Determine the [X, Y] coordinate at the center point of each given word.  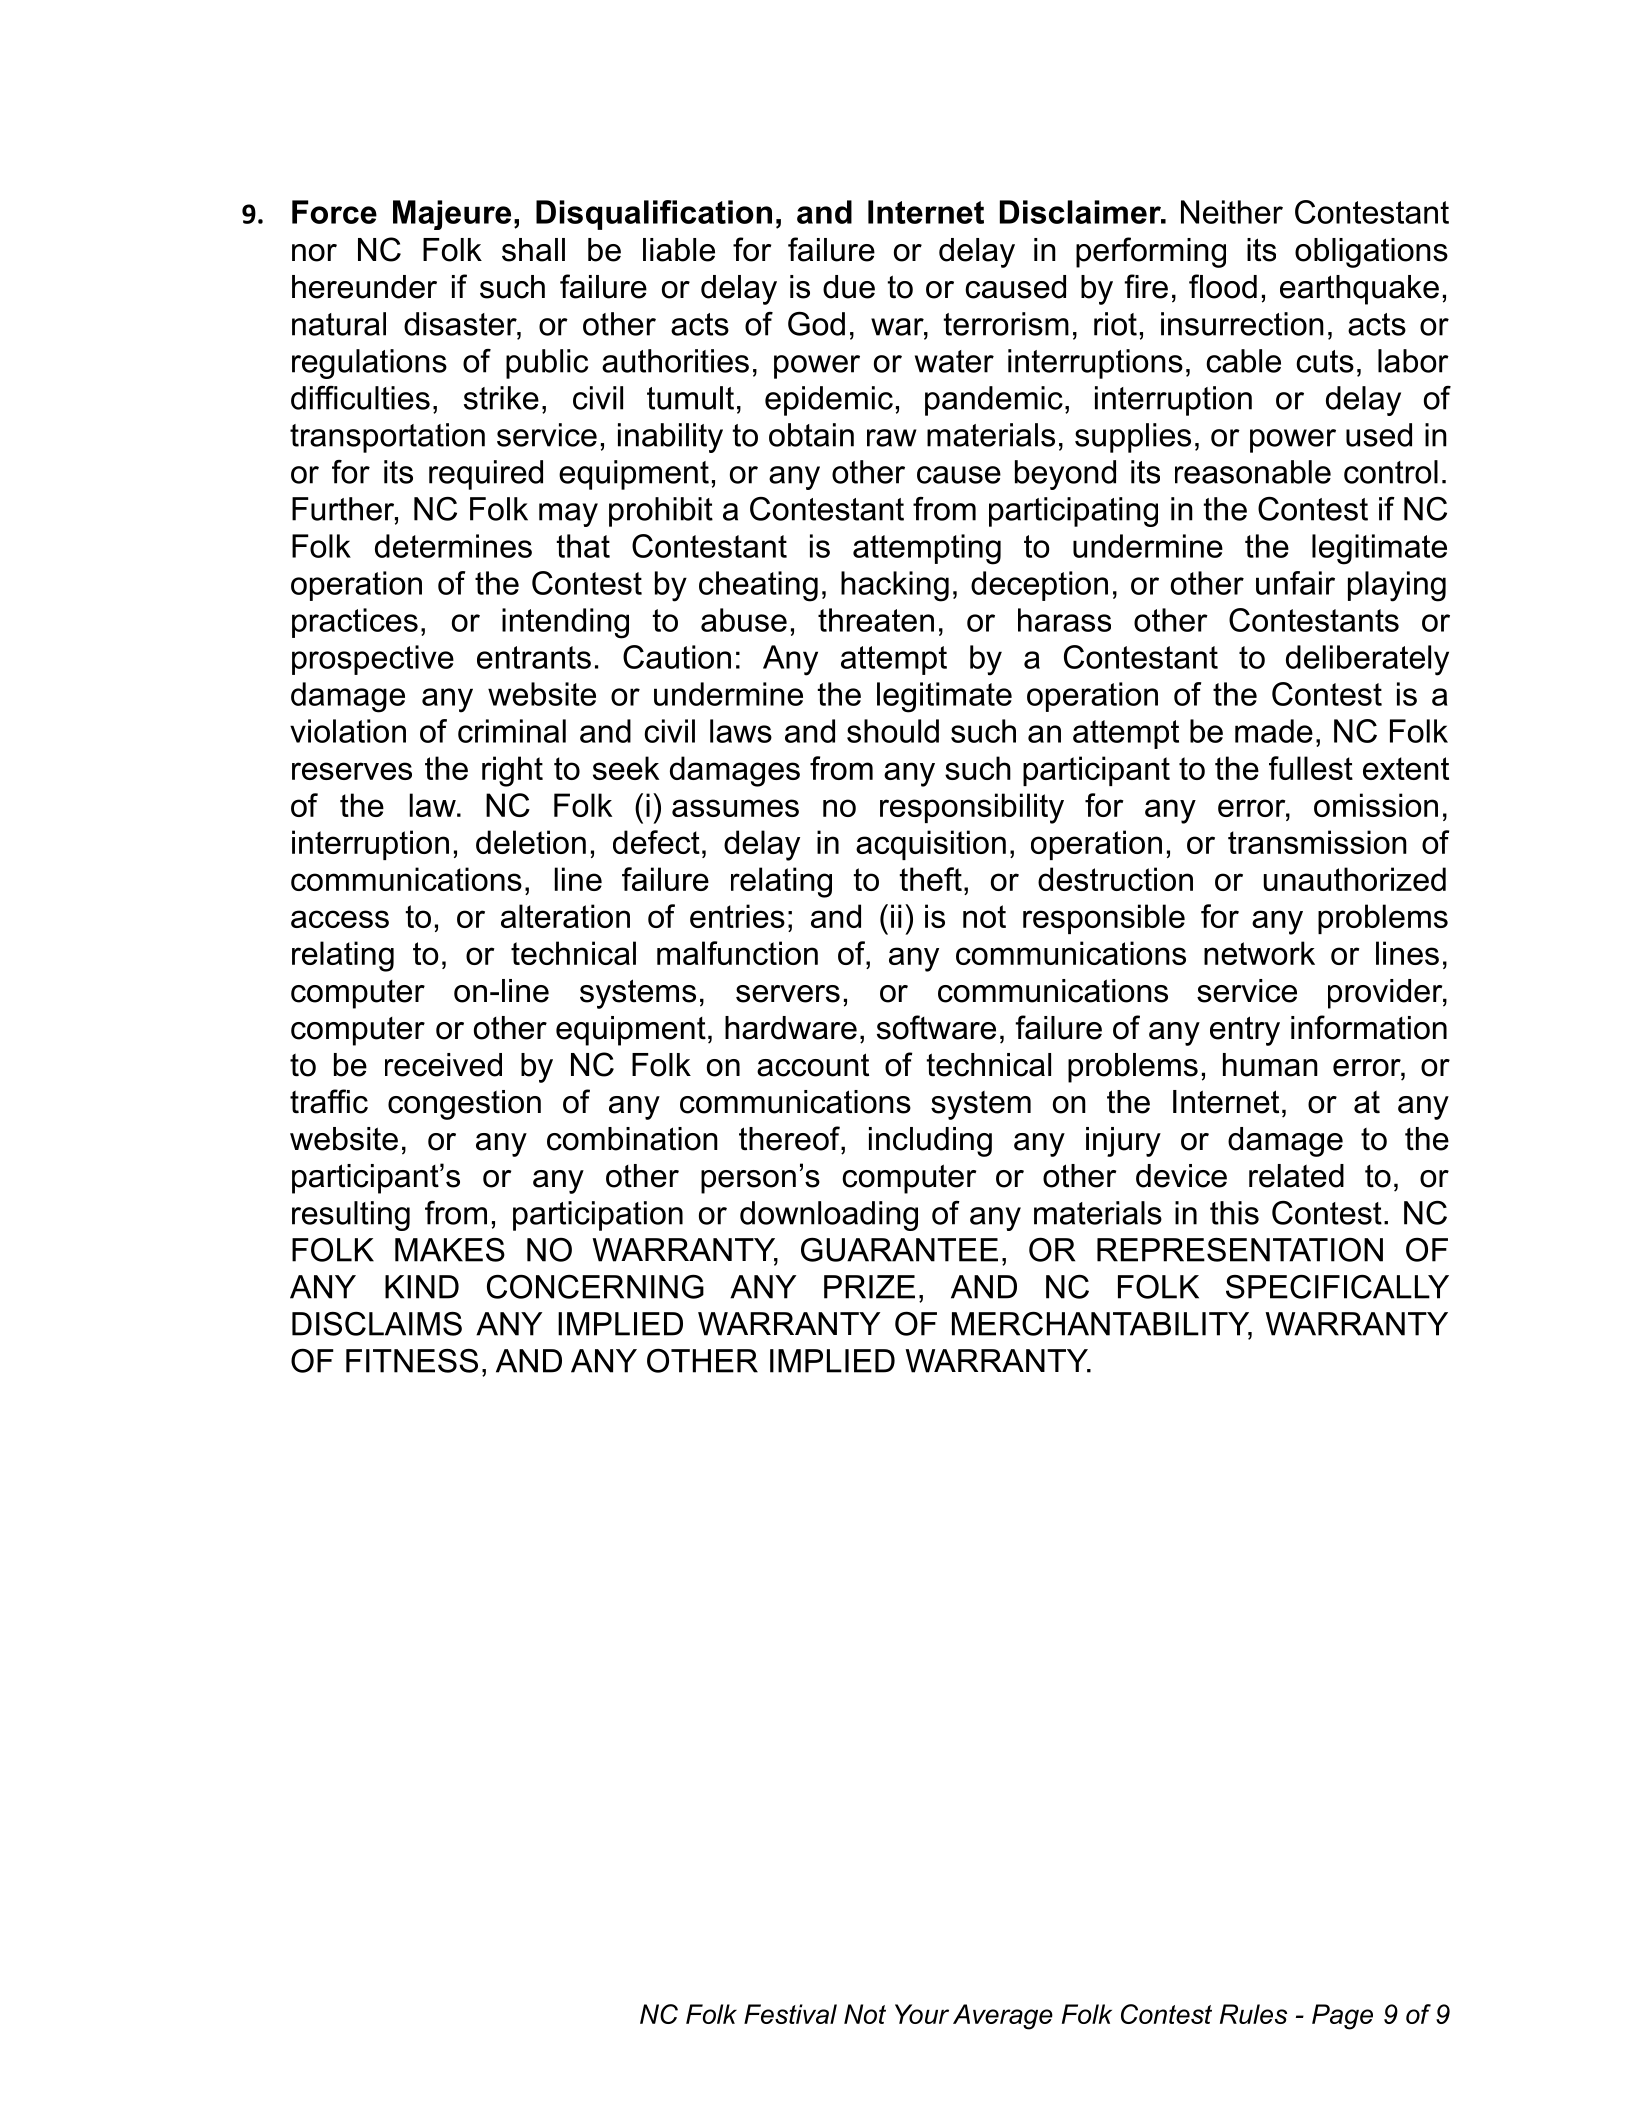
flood [1223, 286]
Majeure [452, 215]
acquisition [931, 845]
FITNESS [412, 1361]
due [849, 287]
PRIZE [869, 1287]
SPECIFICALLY [1337, 1287]
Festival [790, 2014]
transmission [1317, 842]
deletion [531, 842]
